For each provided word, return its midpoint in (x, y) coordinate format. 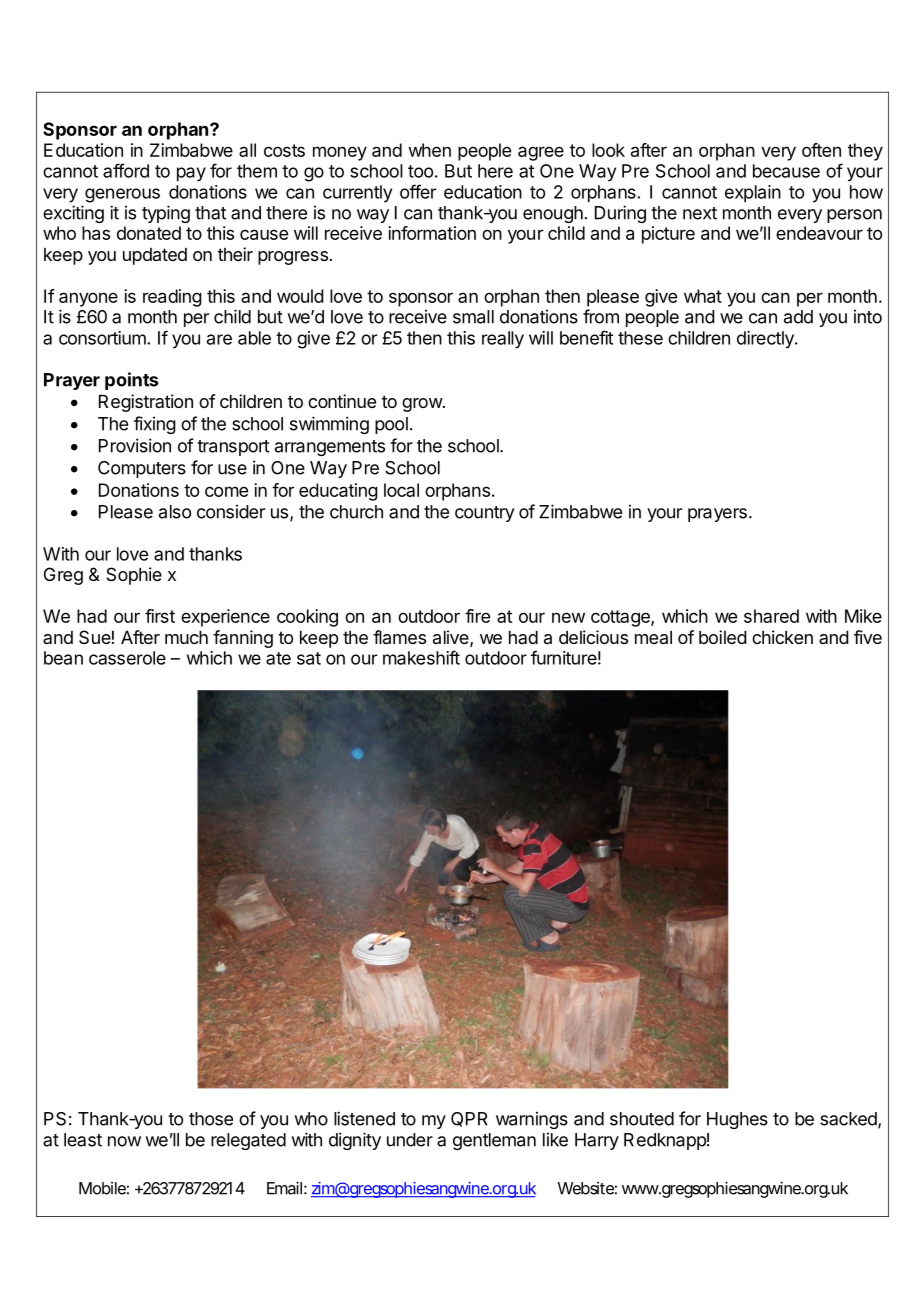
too (420, 171)
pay (191, 174)
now (124, 1141)
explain (753, 194)
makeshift (421, 657)
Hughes (737, 1120)
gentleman (494, 1141)
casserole (127, 658)
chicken (782, 637)
